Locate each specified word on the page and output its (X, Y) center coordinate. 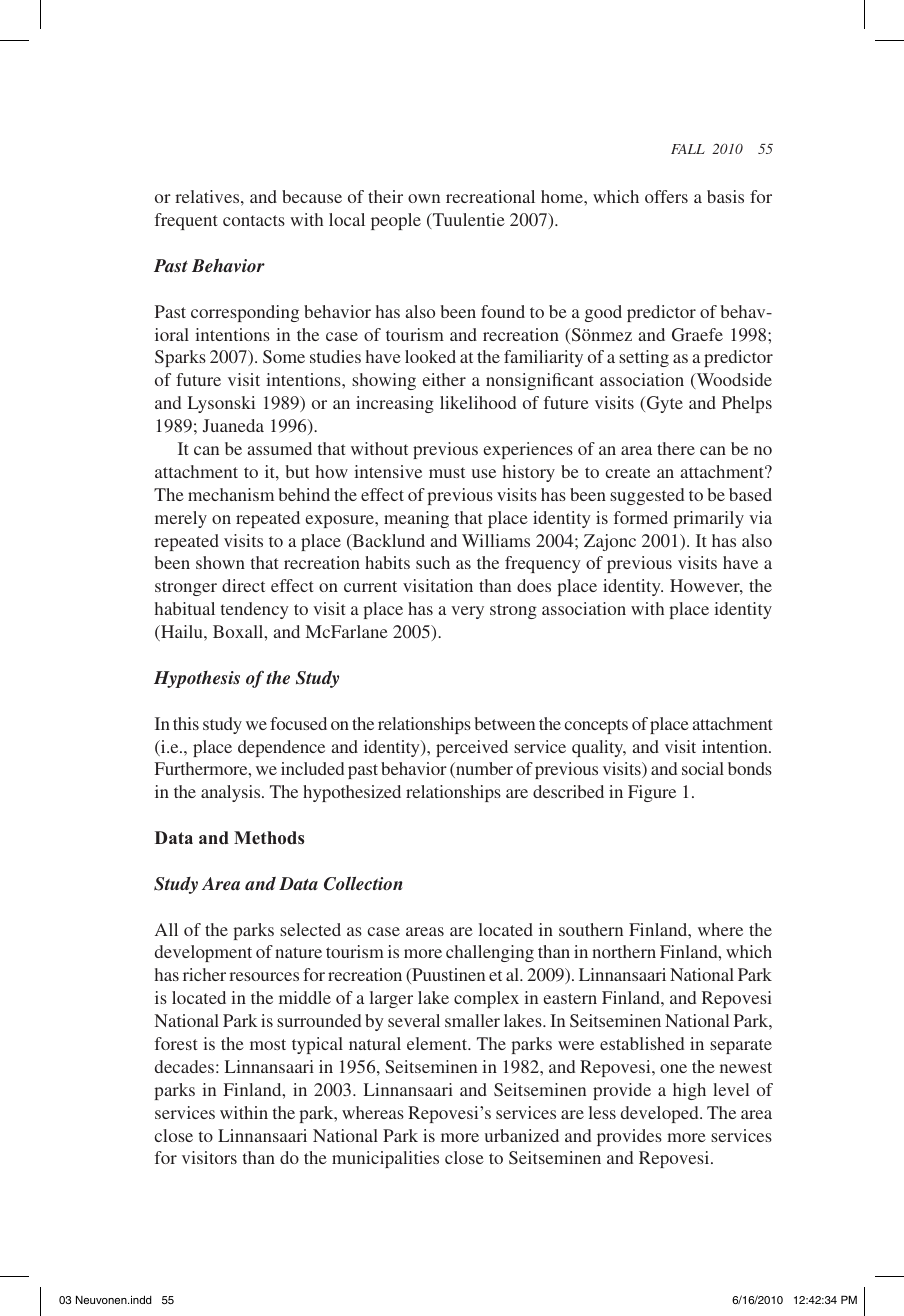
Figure (652, 793)
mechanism (231, 494)
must (447, 472)
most (268, 1044)
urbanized (522, 1135)
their (385, 196)
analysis (232, 793)
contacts (254, 220)
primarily (708, 519)
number (483, 770)
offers (666, 196)
